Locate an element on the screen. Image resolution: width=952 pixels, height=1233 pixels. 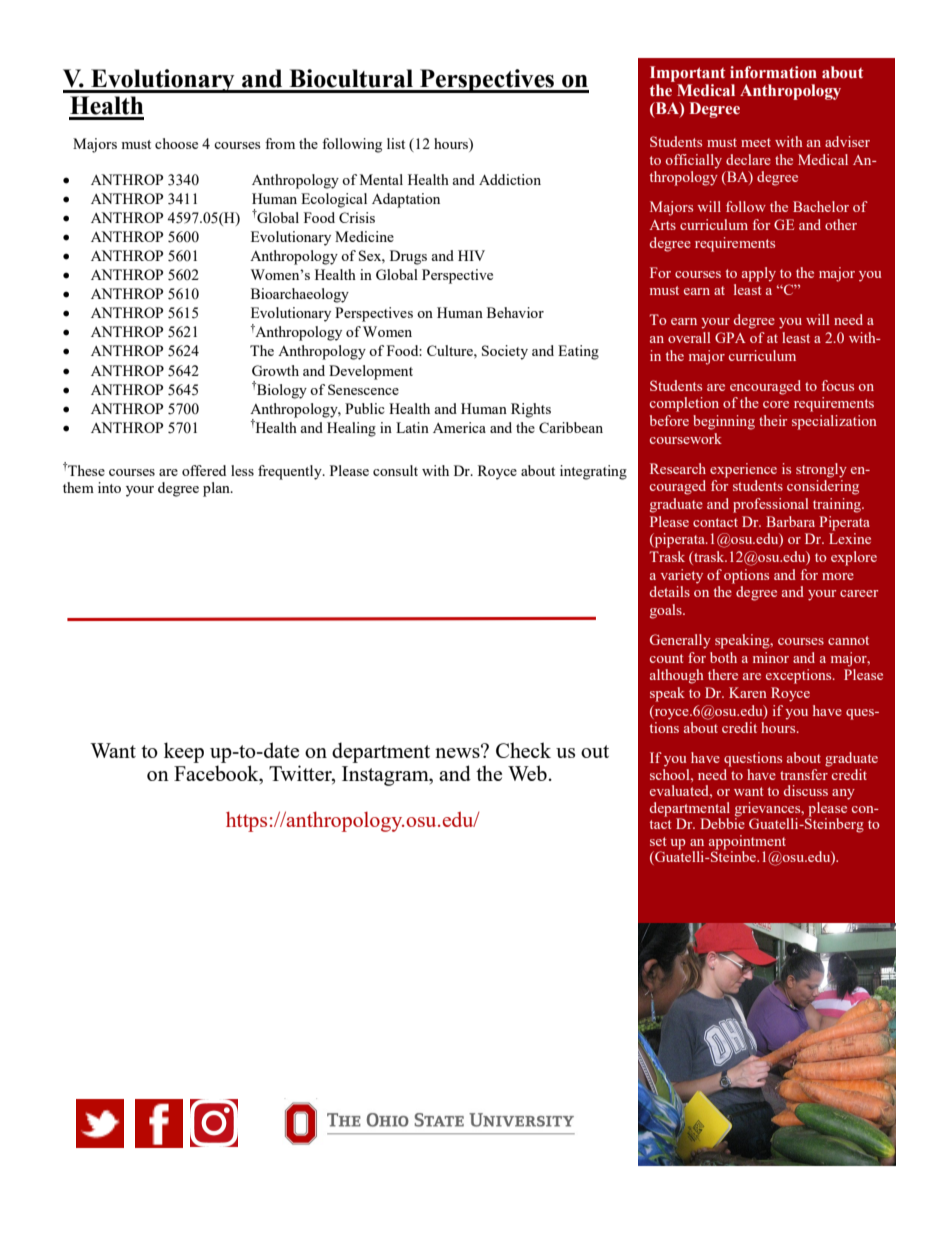
choose is located at coordinates (176, 143).
